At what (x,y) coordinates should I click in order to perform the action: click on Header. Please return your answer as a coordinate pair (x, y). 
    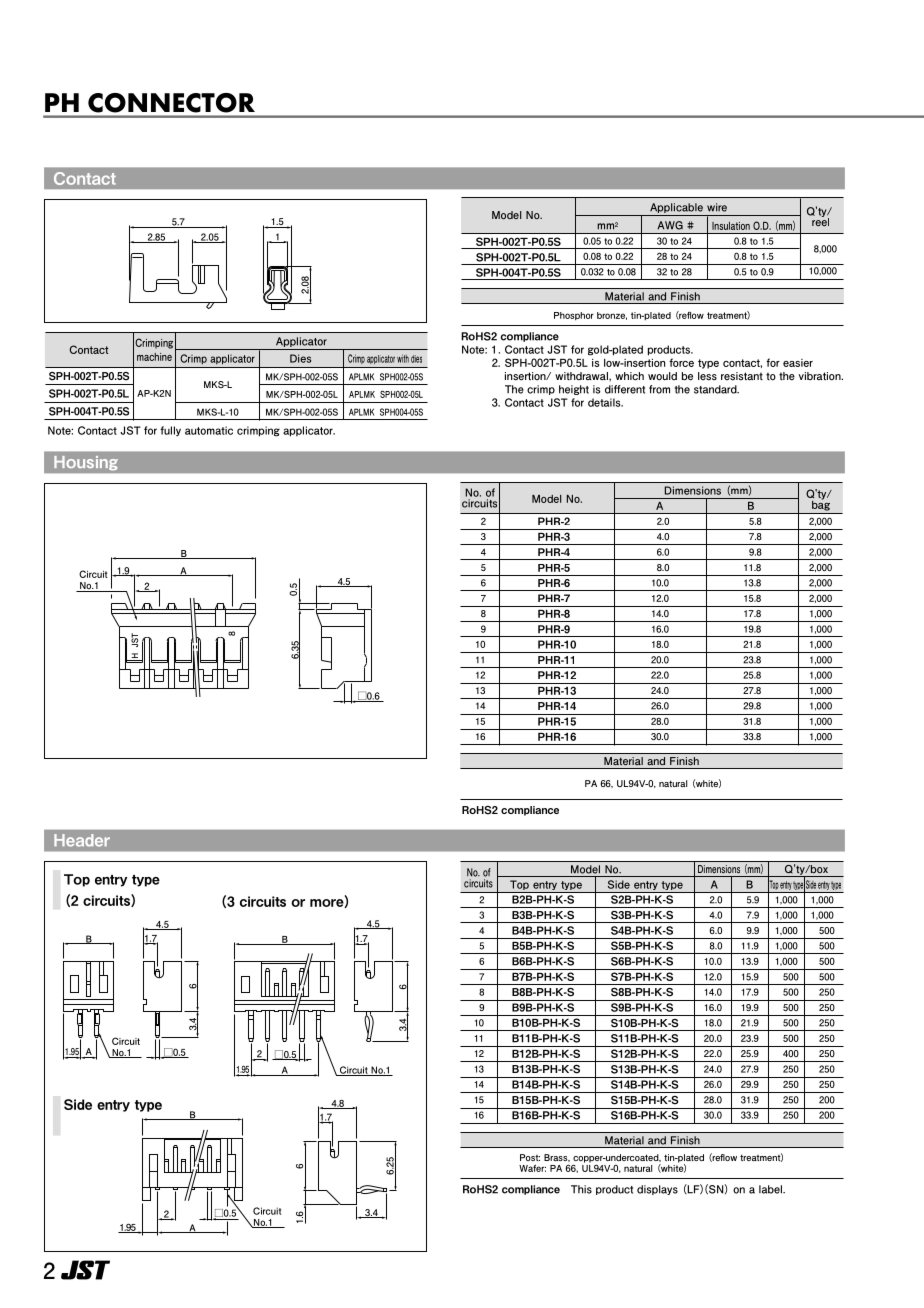
    Looking at the image, I should click on (82, 840).
